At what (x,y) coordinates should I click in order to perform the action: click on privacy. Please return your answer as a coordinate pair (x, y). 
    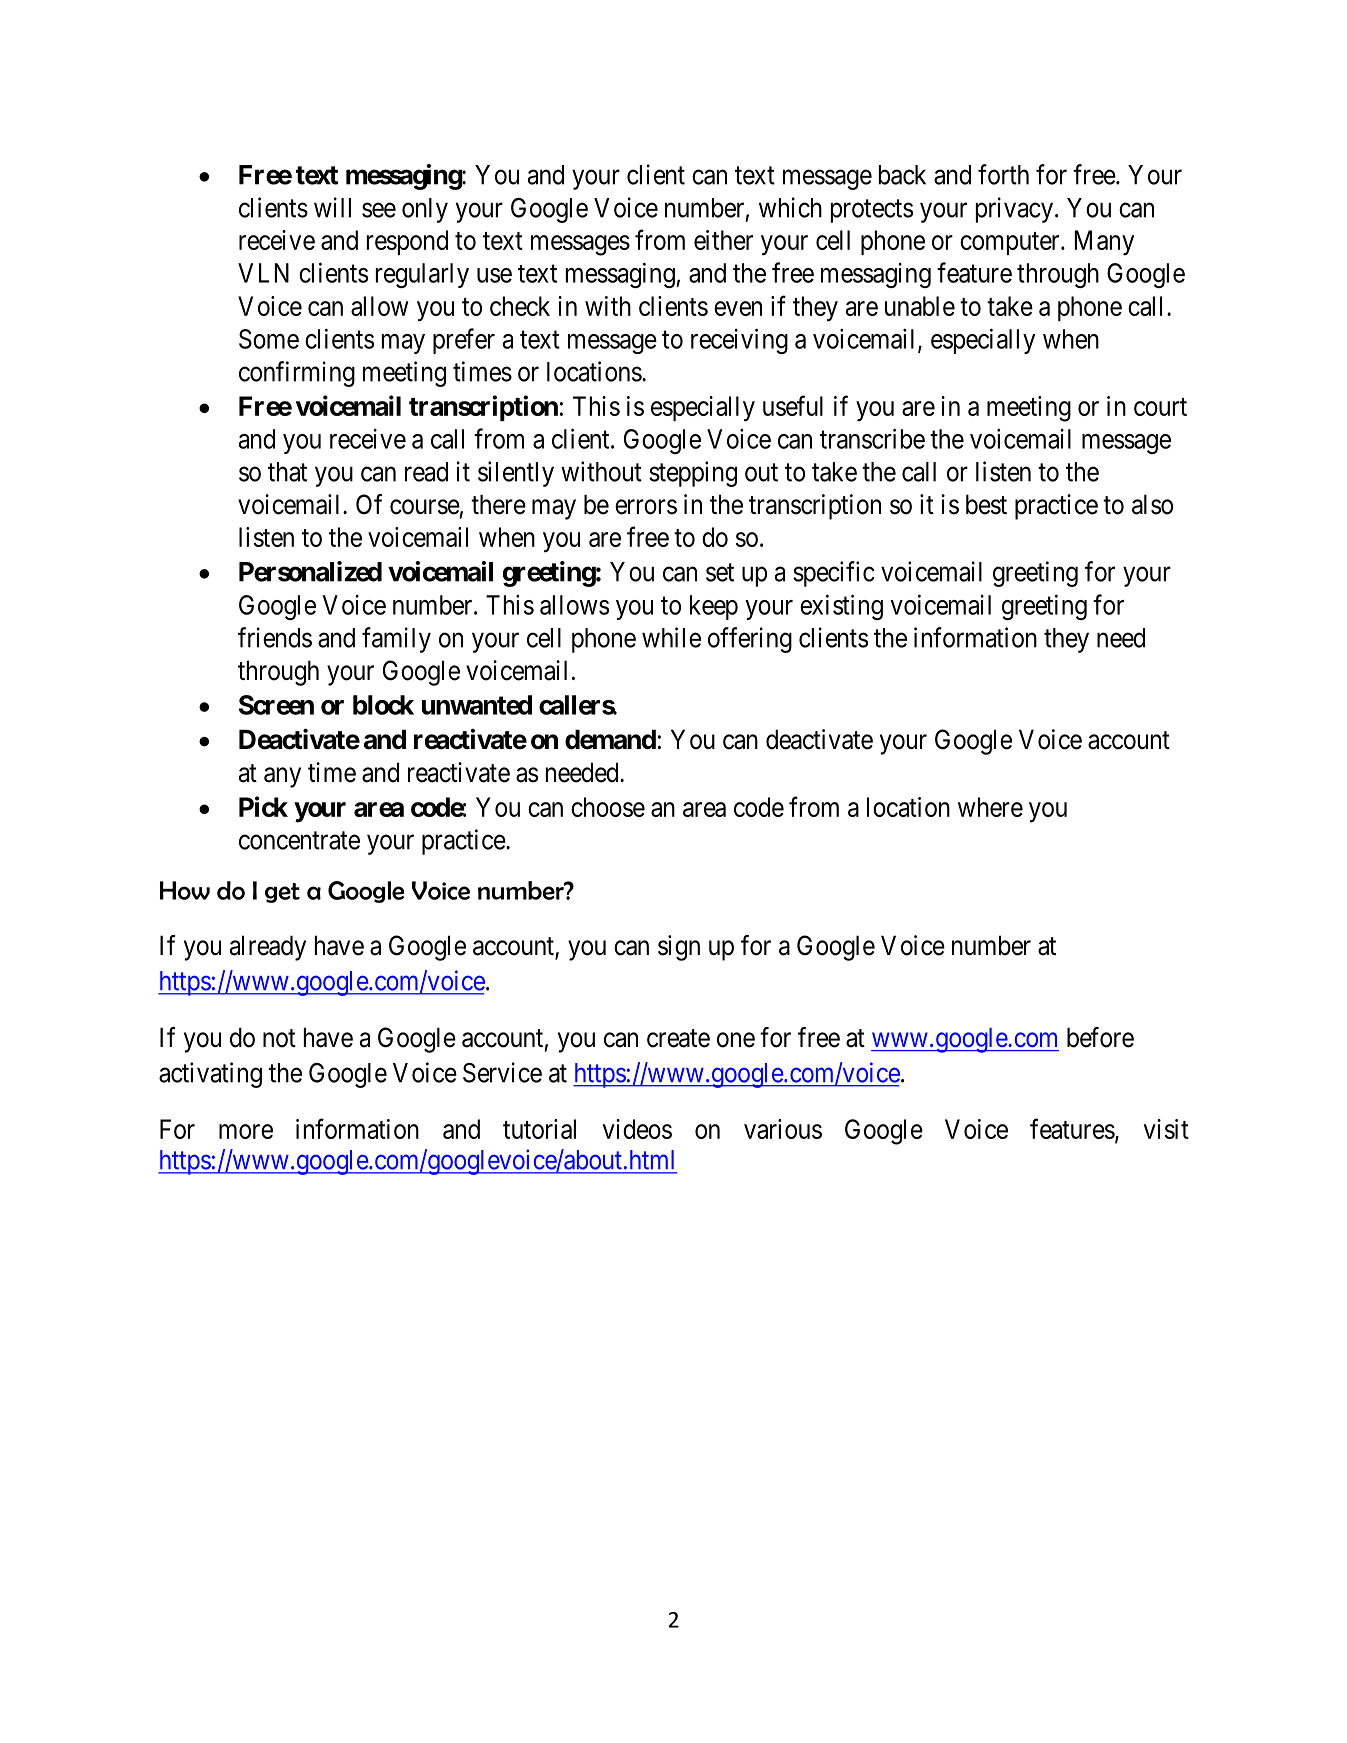
    Looking at the image, I should click on (1014, 210).
